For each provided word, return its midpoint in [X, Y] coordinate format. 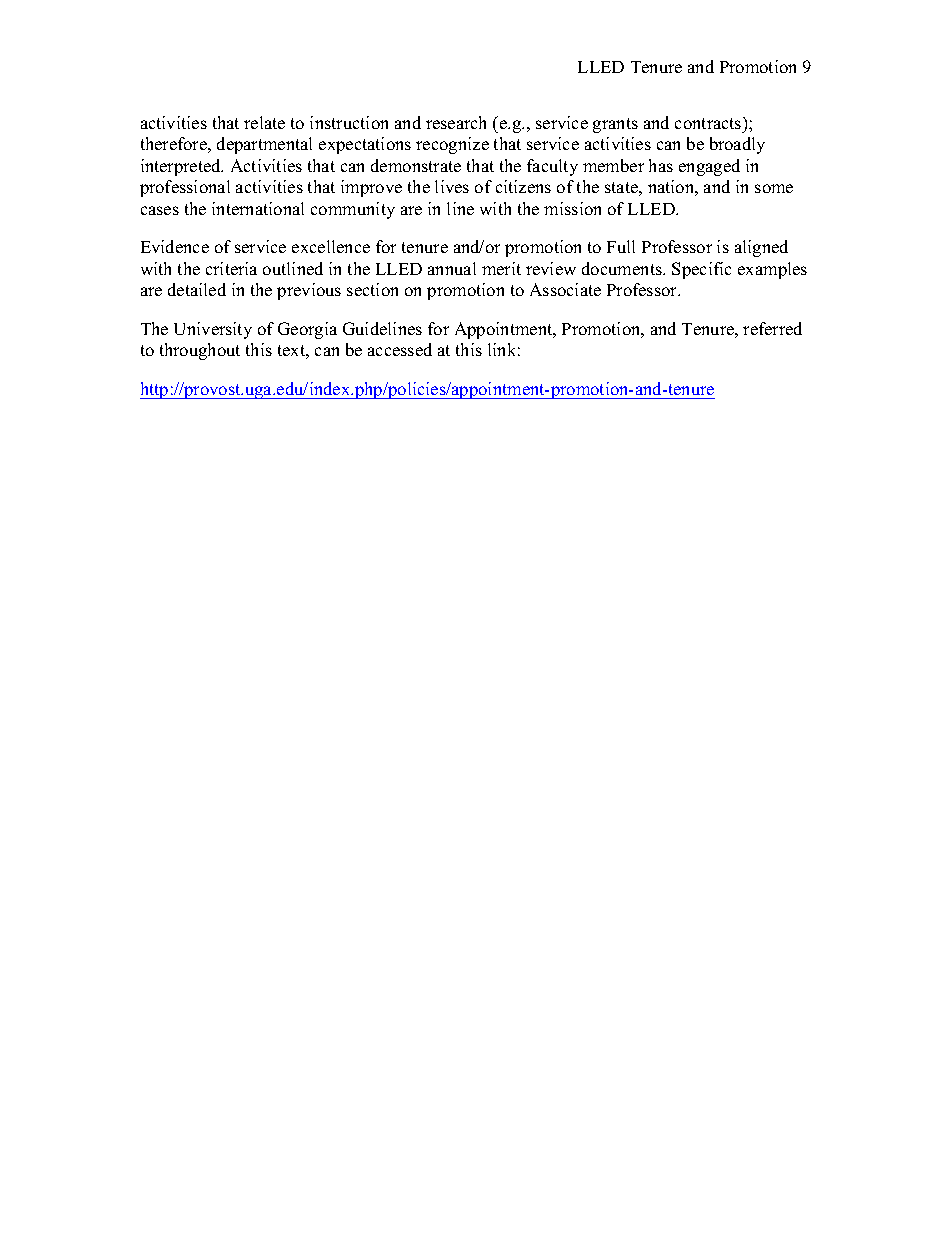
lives [452, 186]
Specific [701, 270]
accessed [400, 349]
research [456, 122]
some [774, 188]
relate [264, 122]
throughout [200, 351]
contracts [709, 123]
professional [185, 188]
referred [772, 328]
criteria [231, 268]
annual [452, 268]
